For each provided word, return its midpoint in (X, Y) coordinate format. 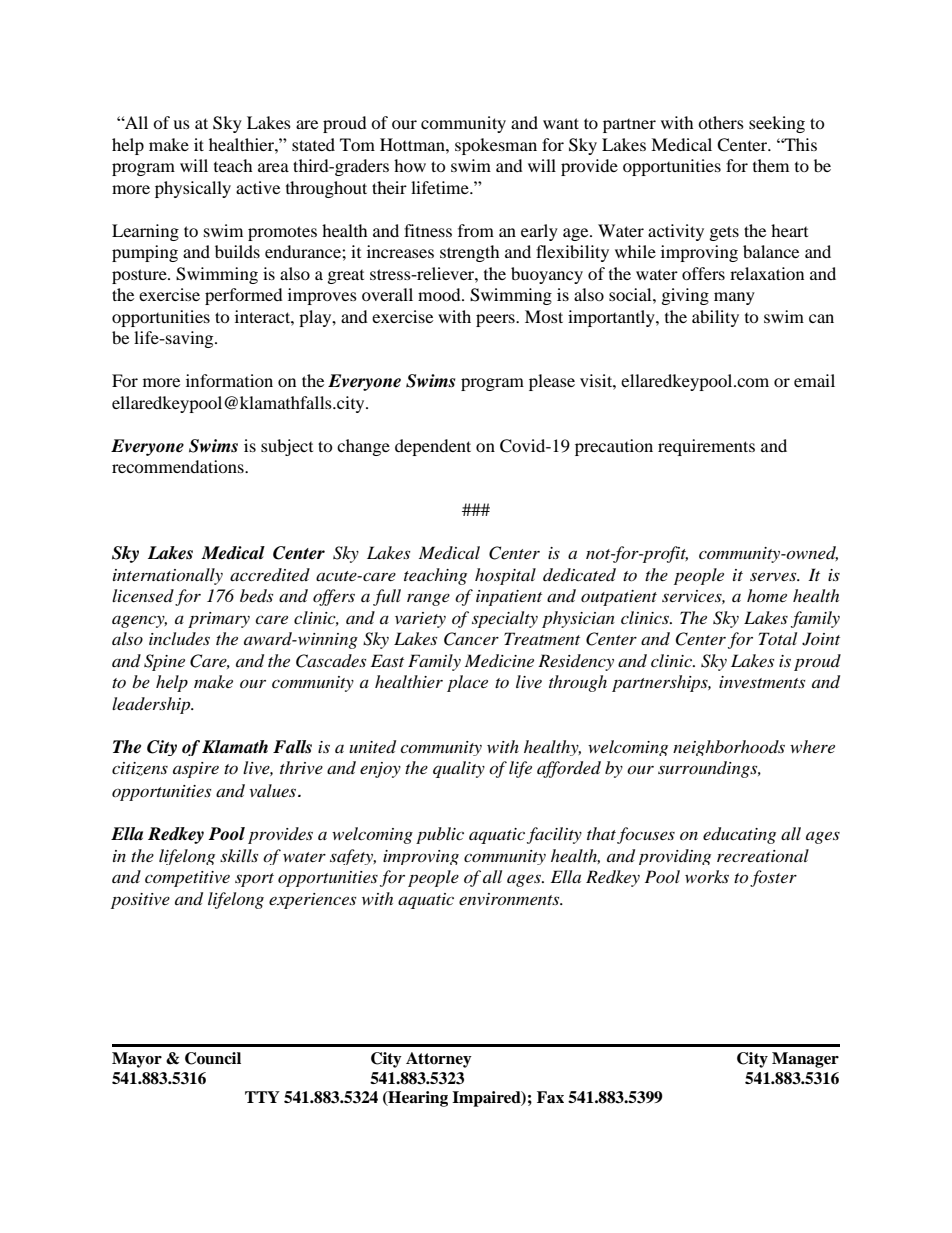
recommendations (179, 466)
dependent (433, 447)
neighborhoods (729, 748)
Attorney (439, 1060)
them (771, 165)
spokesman (496, 146)
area (273, 167)
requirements (706, 447)
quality (459, 769)
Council (213, 1058)
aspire (196, 770)
